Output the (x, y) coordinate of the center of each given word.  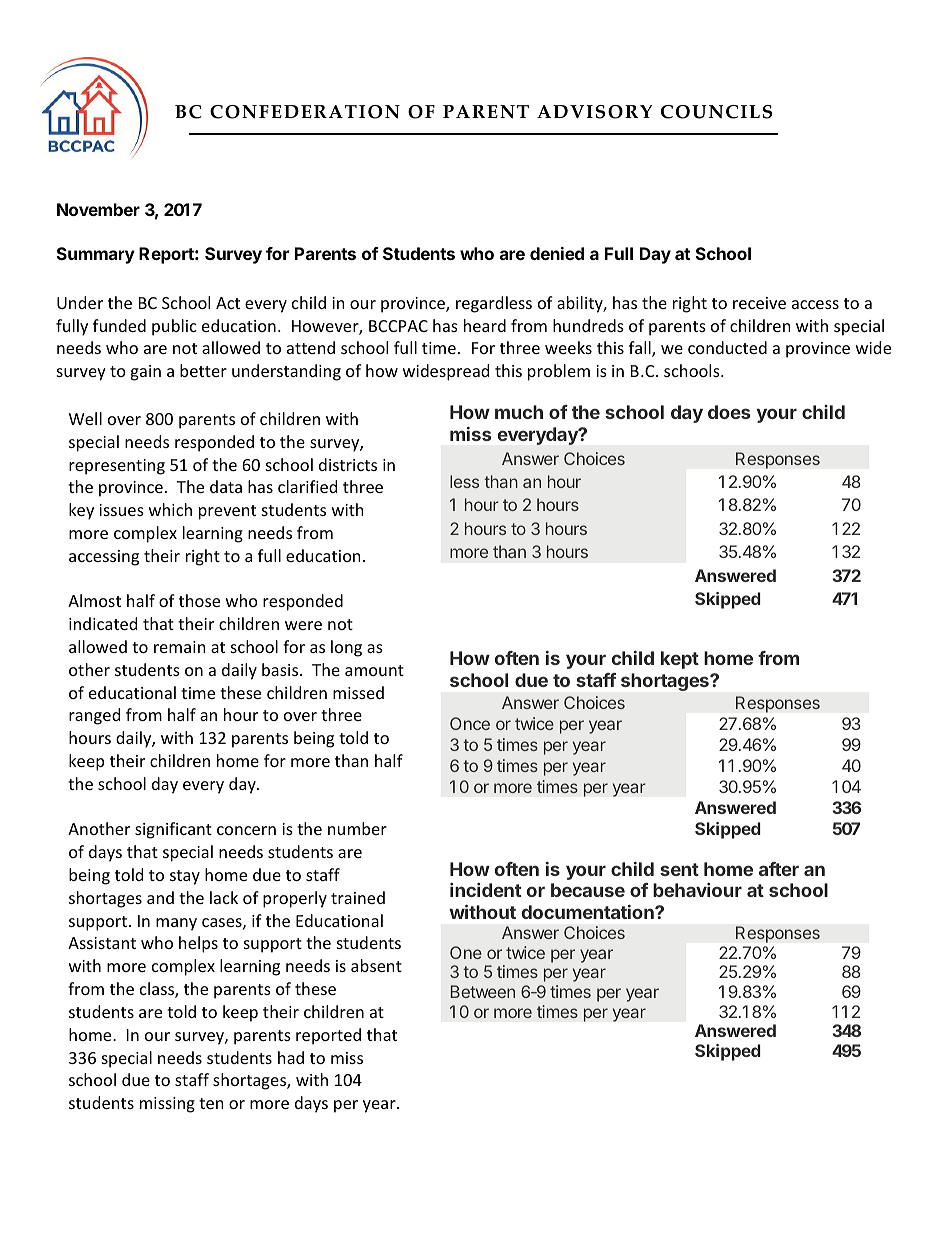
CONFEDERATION (305, 112)
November (98, 209)
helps (198, 944)
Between (483, 991)
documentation (589, 912)
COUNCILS (716, 112)
